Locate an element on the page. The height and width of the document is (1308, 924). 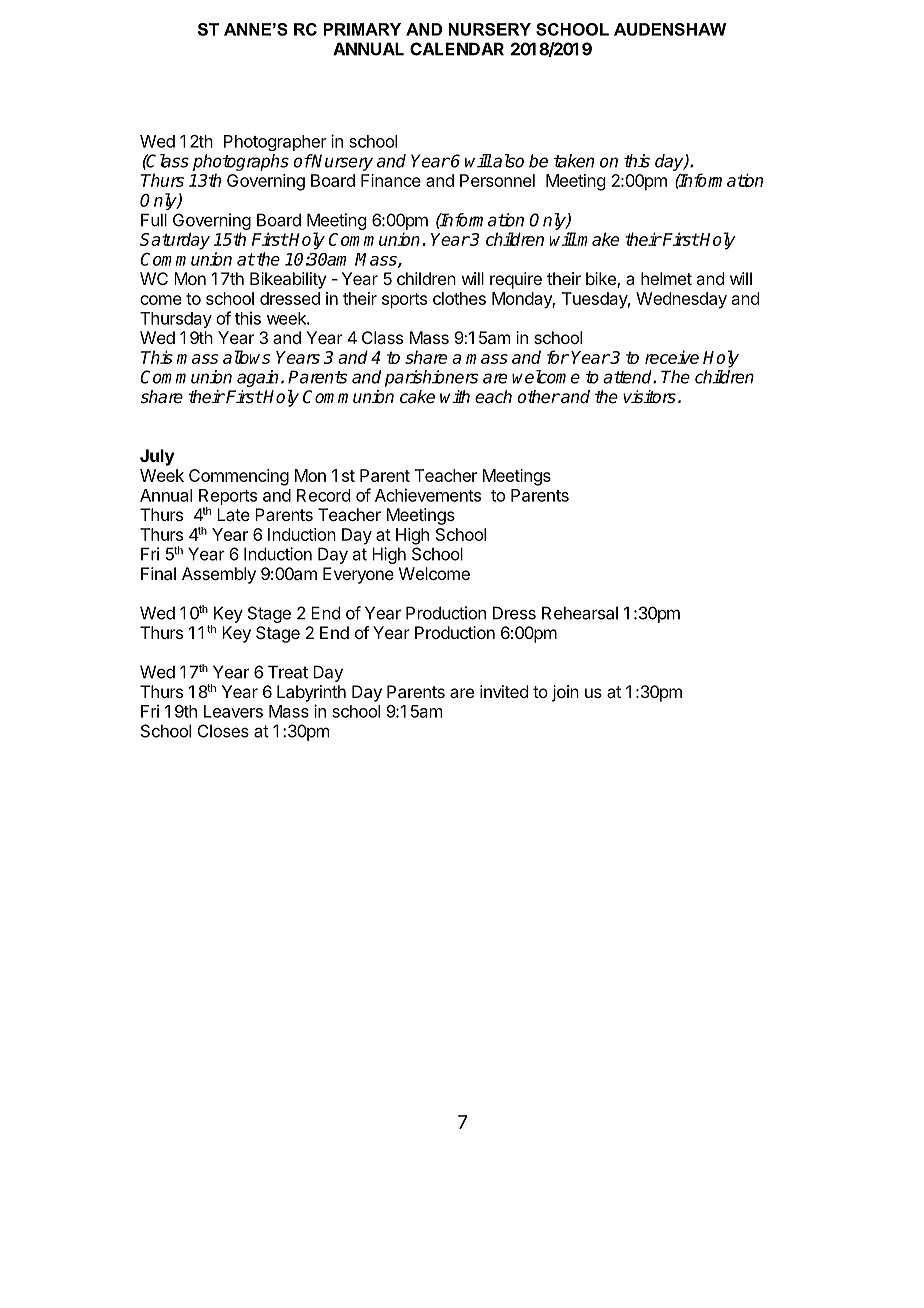
PRIMARY is located at coordinates (362, 29).
